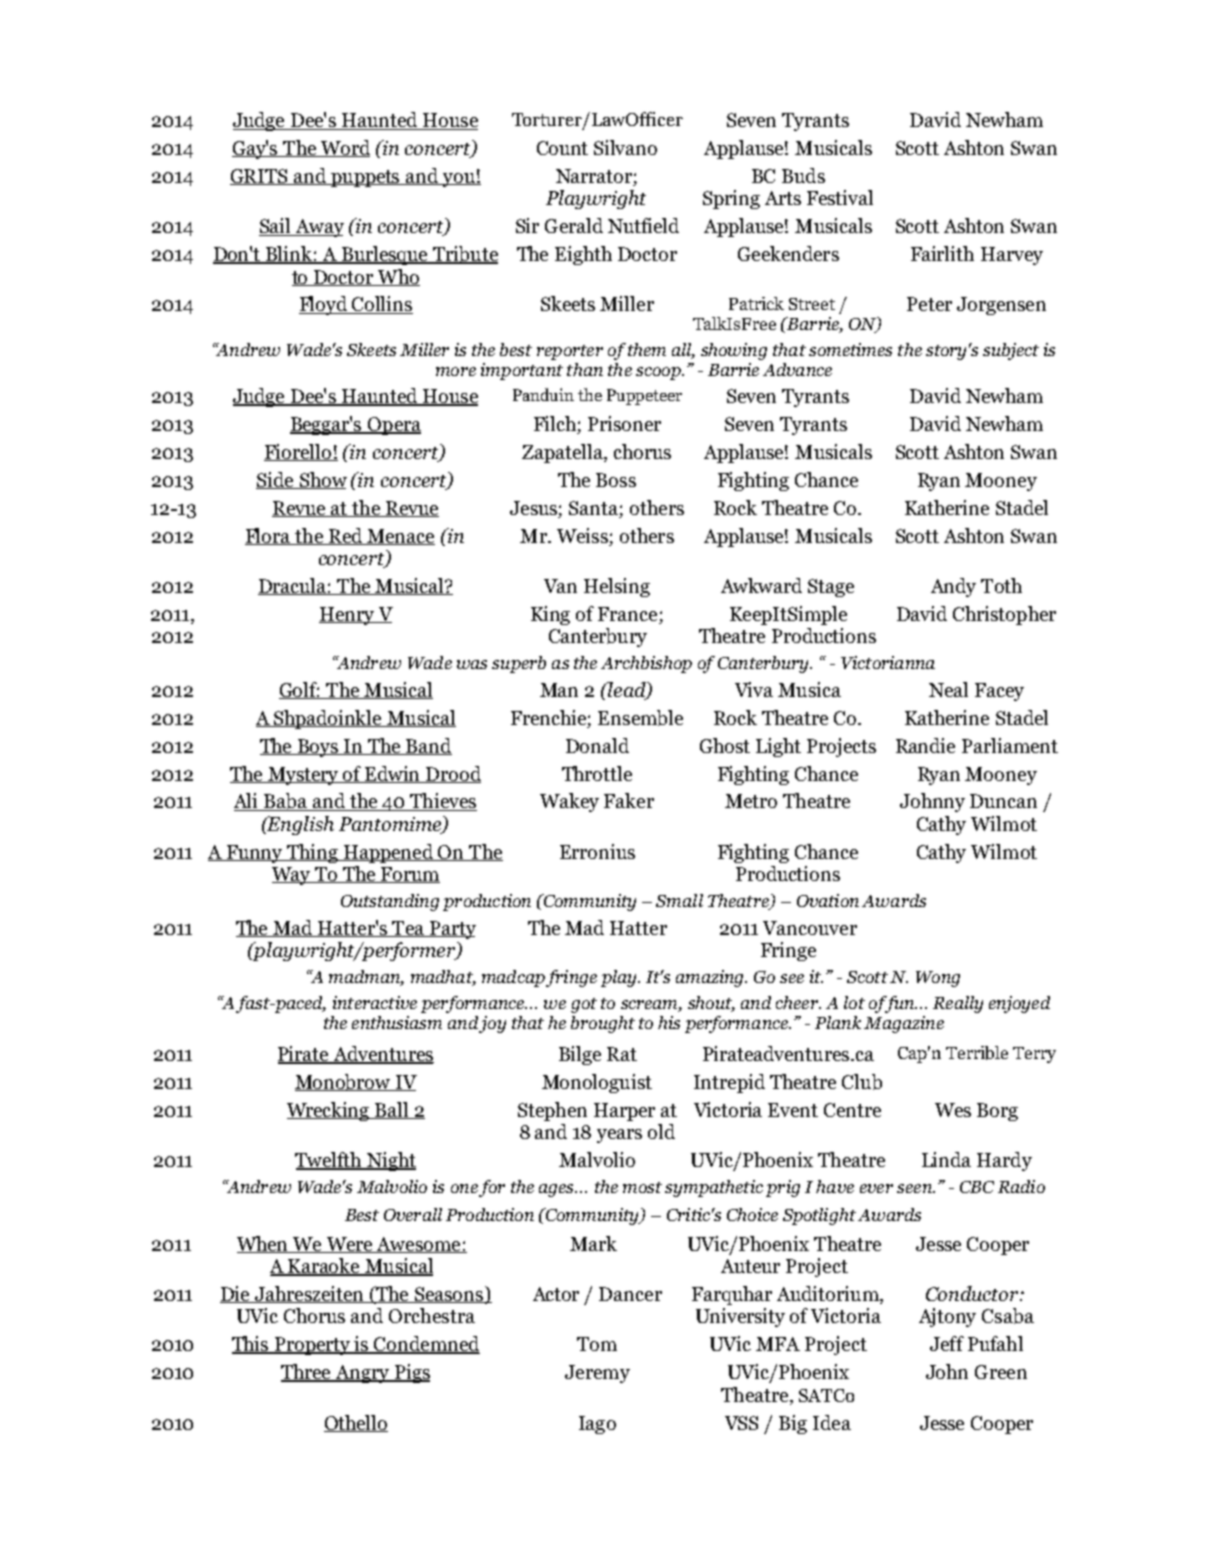  What do you see at coordinates (303, 776) in the image?
I see `Mystery` at bounding box center [303, 776].
